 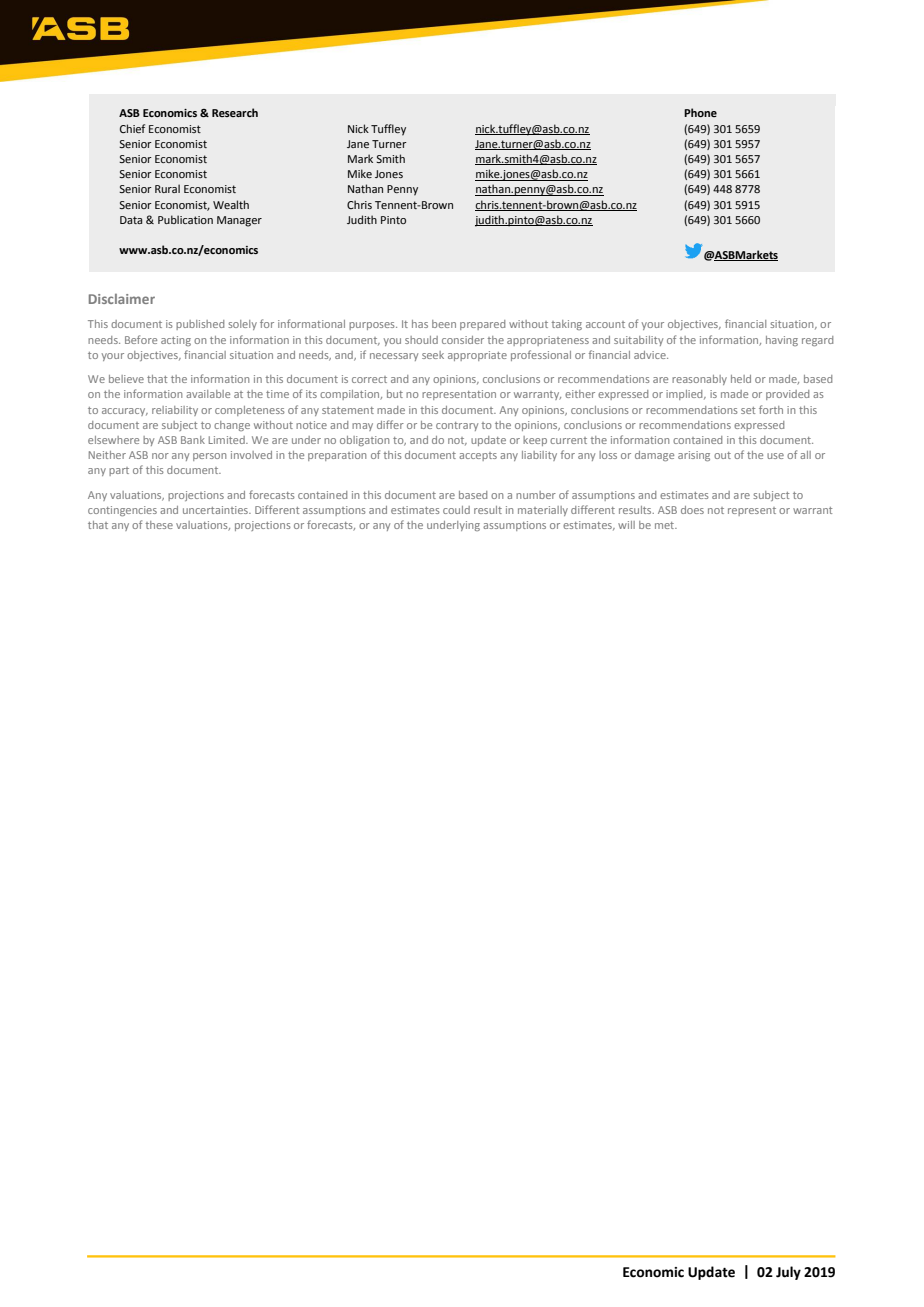 What do you see at coordinates (700, 112) in the image?
I see `Phone` at bounding box center [700, 112].
